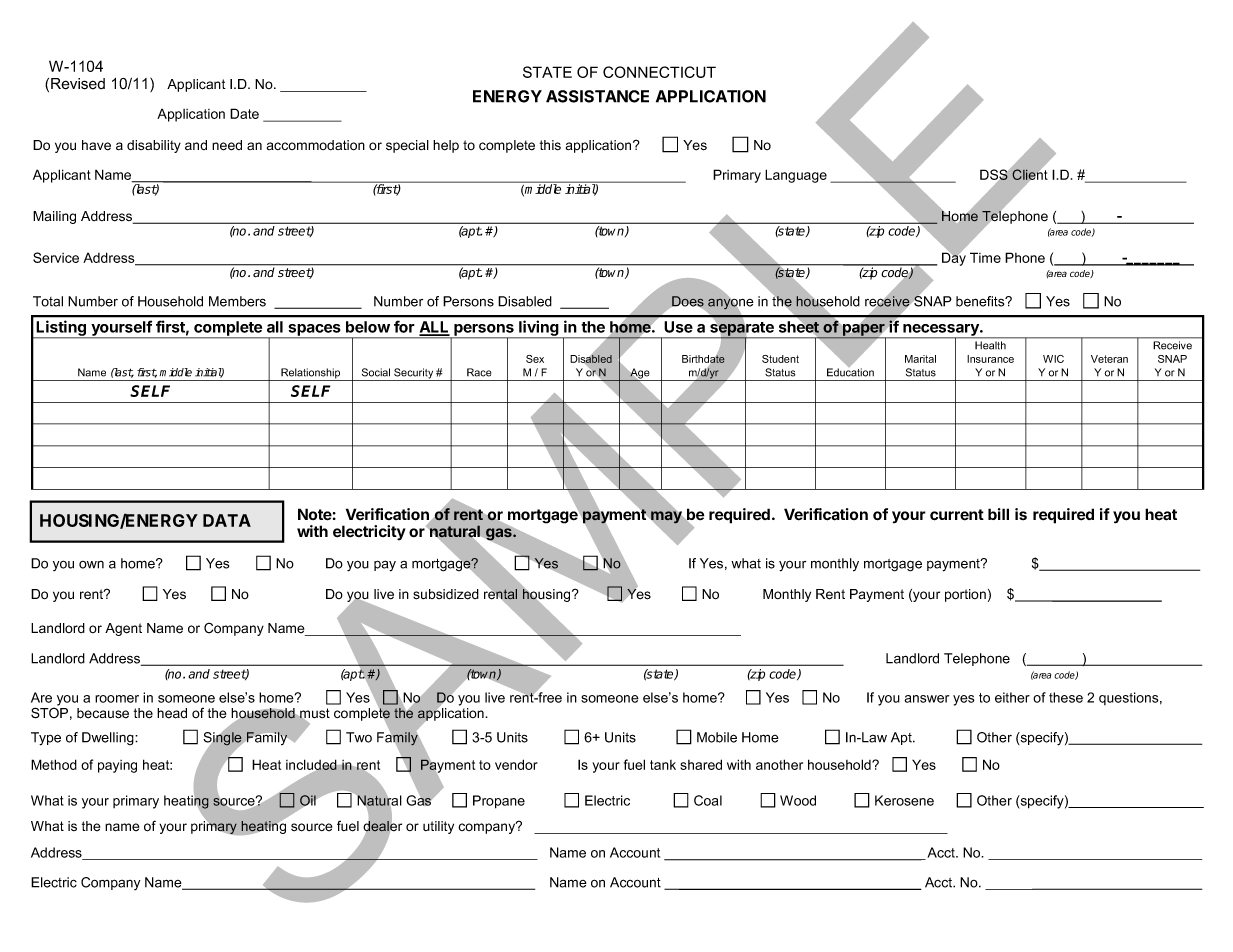 This page has width=1233, height=952. Describe the element at coordinates (985, 257) in the page. I see `Time` at that location.
